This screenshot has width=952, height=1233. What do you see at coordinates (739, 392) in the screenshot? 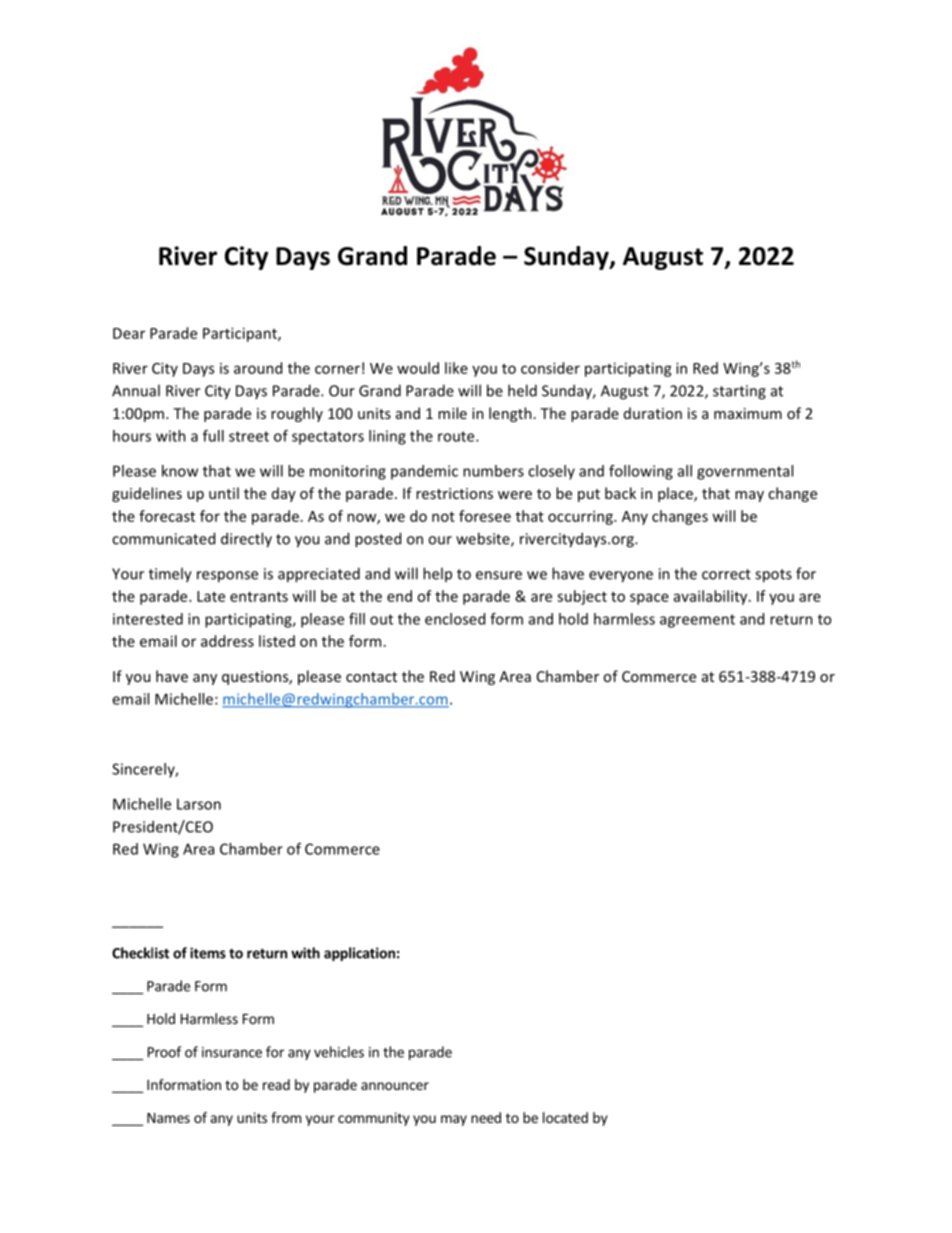
I see `starting` at bounding box center [739, 392].
